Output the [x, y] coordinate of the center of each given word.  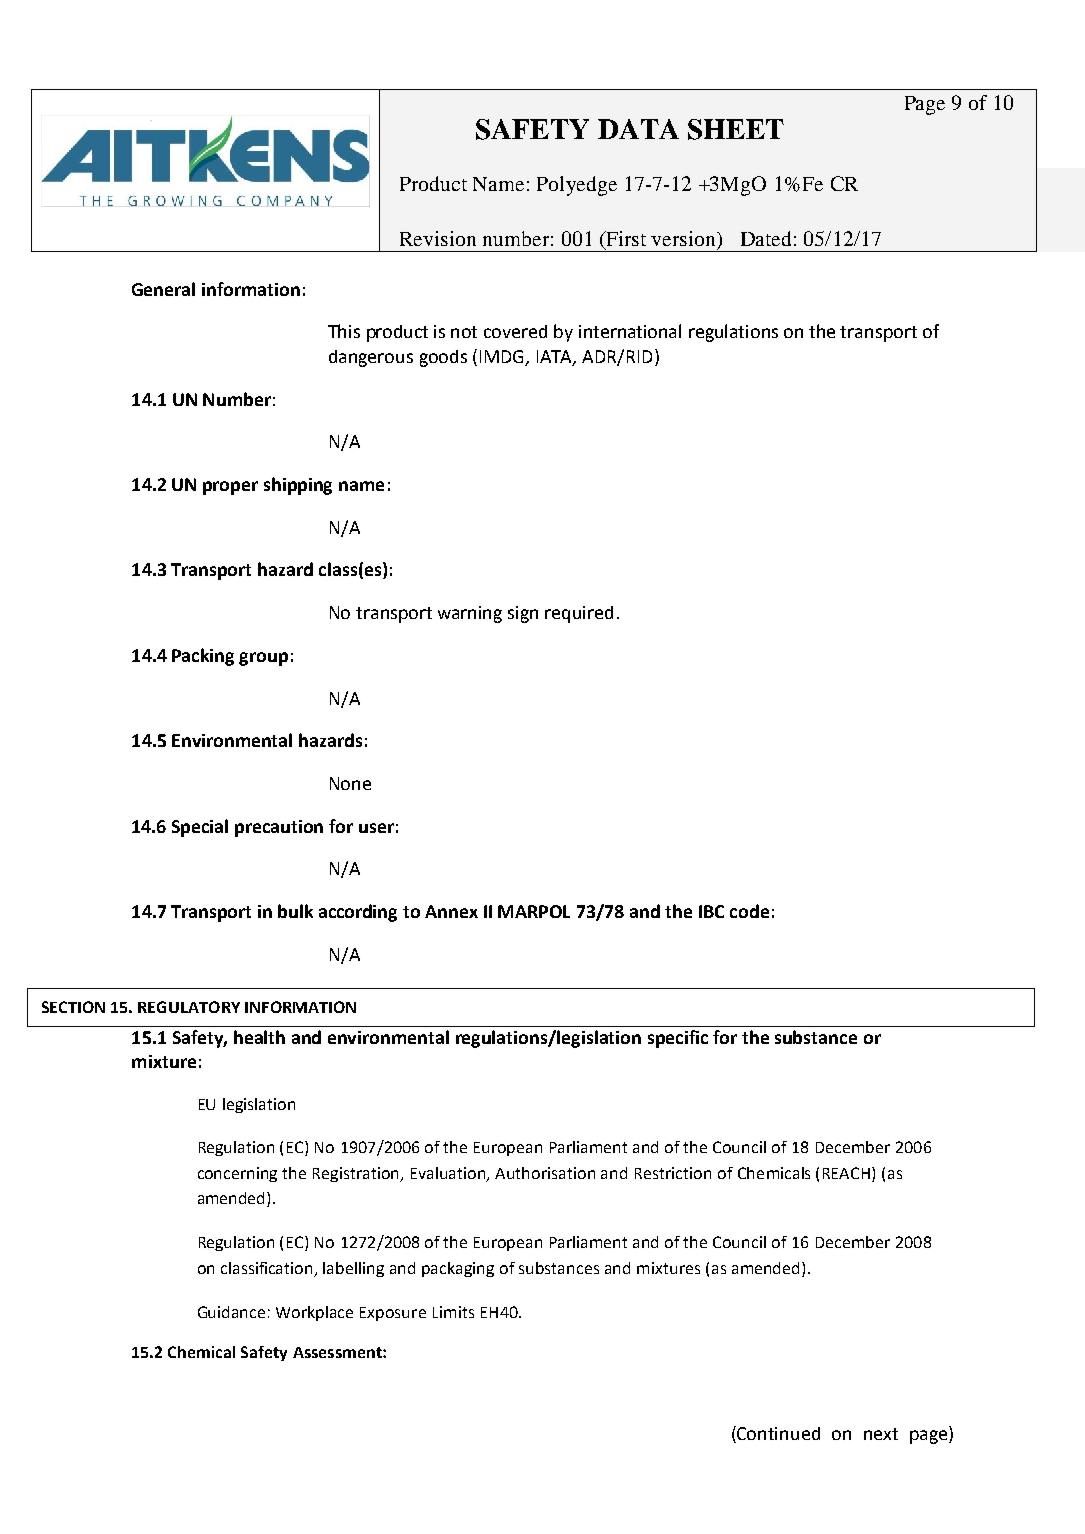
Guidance [231, 1312]
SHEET [736, 129]
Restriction [673, 1173]
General [163, 289]
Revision [438, 238]
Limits [453, 1312]
